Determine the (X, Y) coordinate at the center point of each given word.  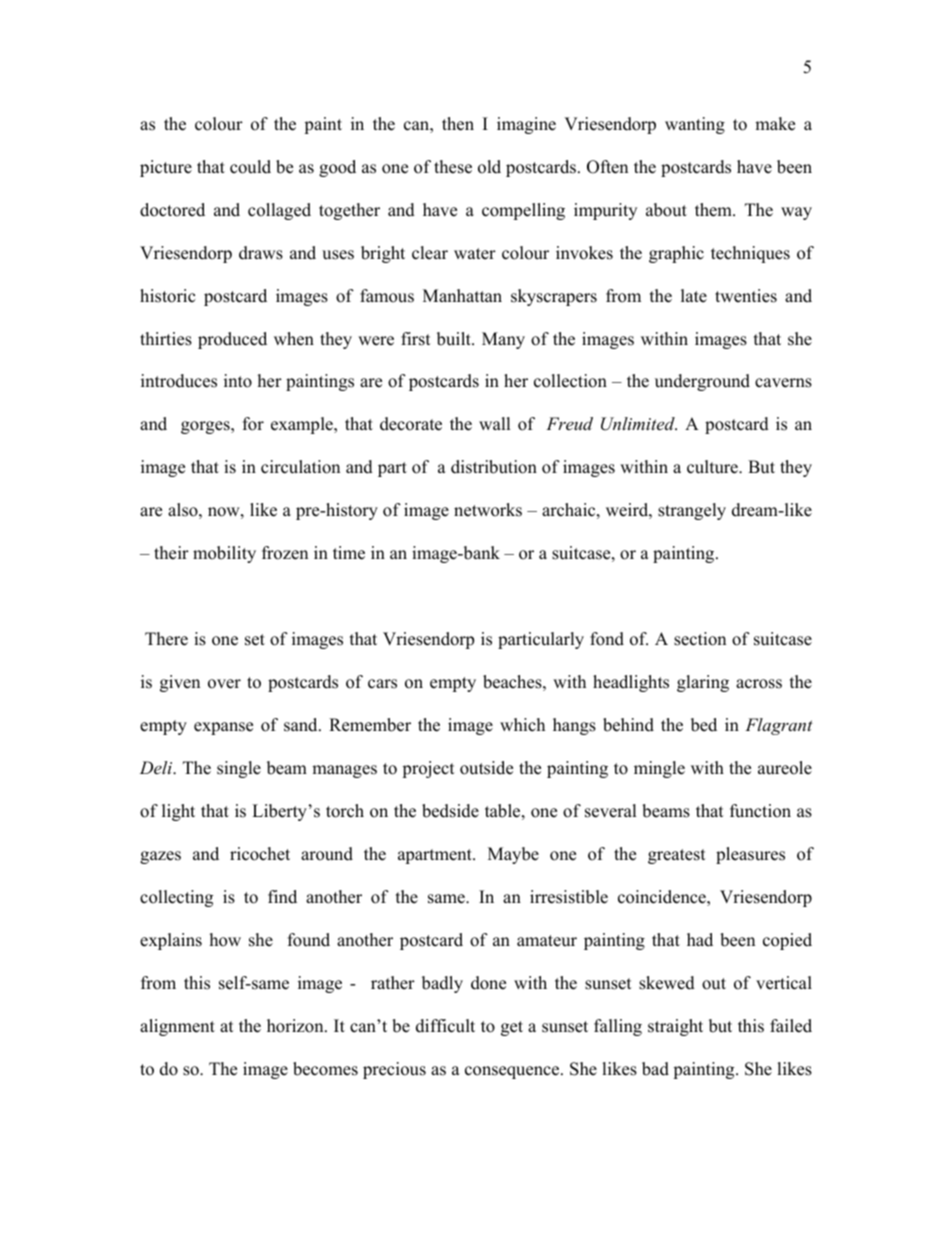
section (700, 639)
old (489, 167)
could (250, 167)
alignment (177, 1027)
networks (488, 510)
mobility (224, 554)
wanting (695, 125)
